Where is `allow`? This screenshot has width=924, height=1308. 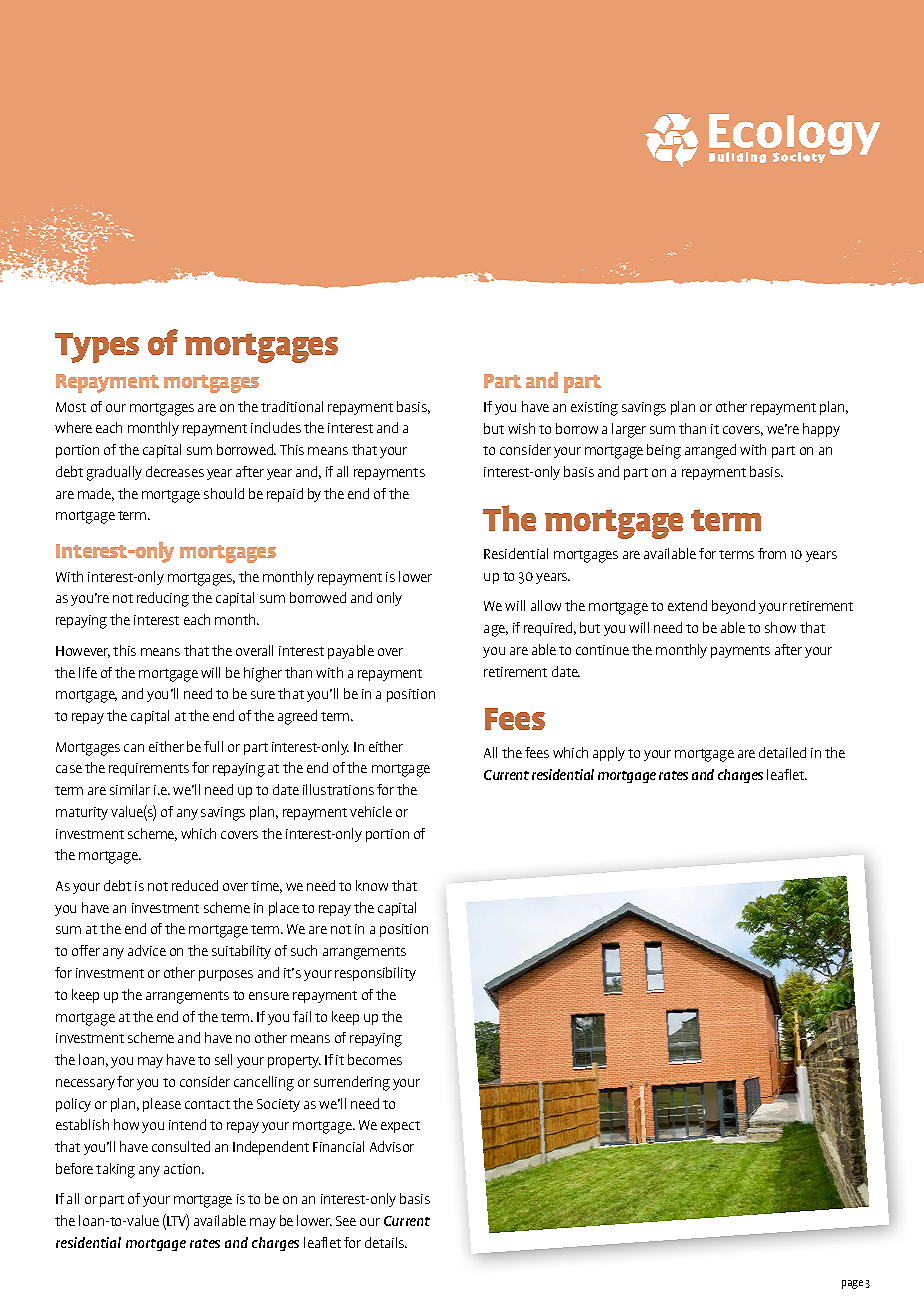
allow is located at coordinates (546, 605).
